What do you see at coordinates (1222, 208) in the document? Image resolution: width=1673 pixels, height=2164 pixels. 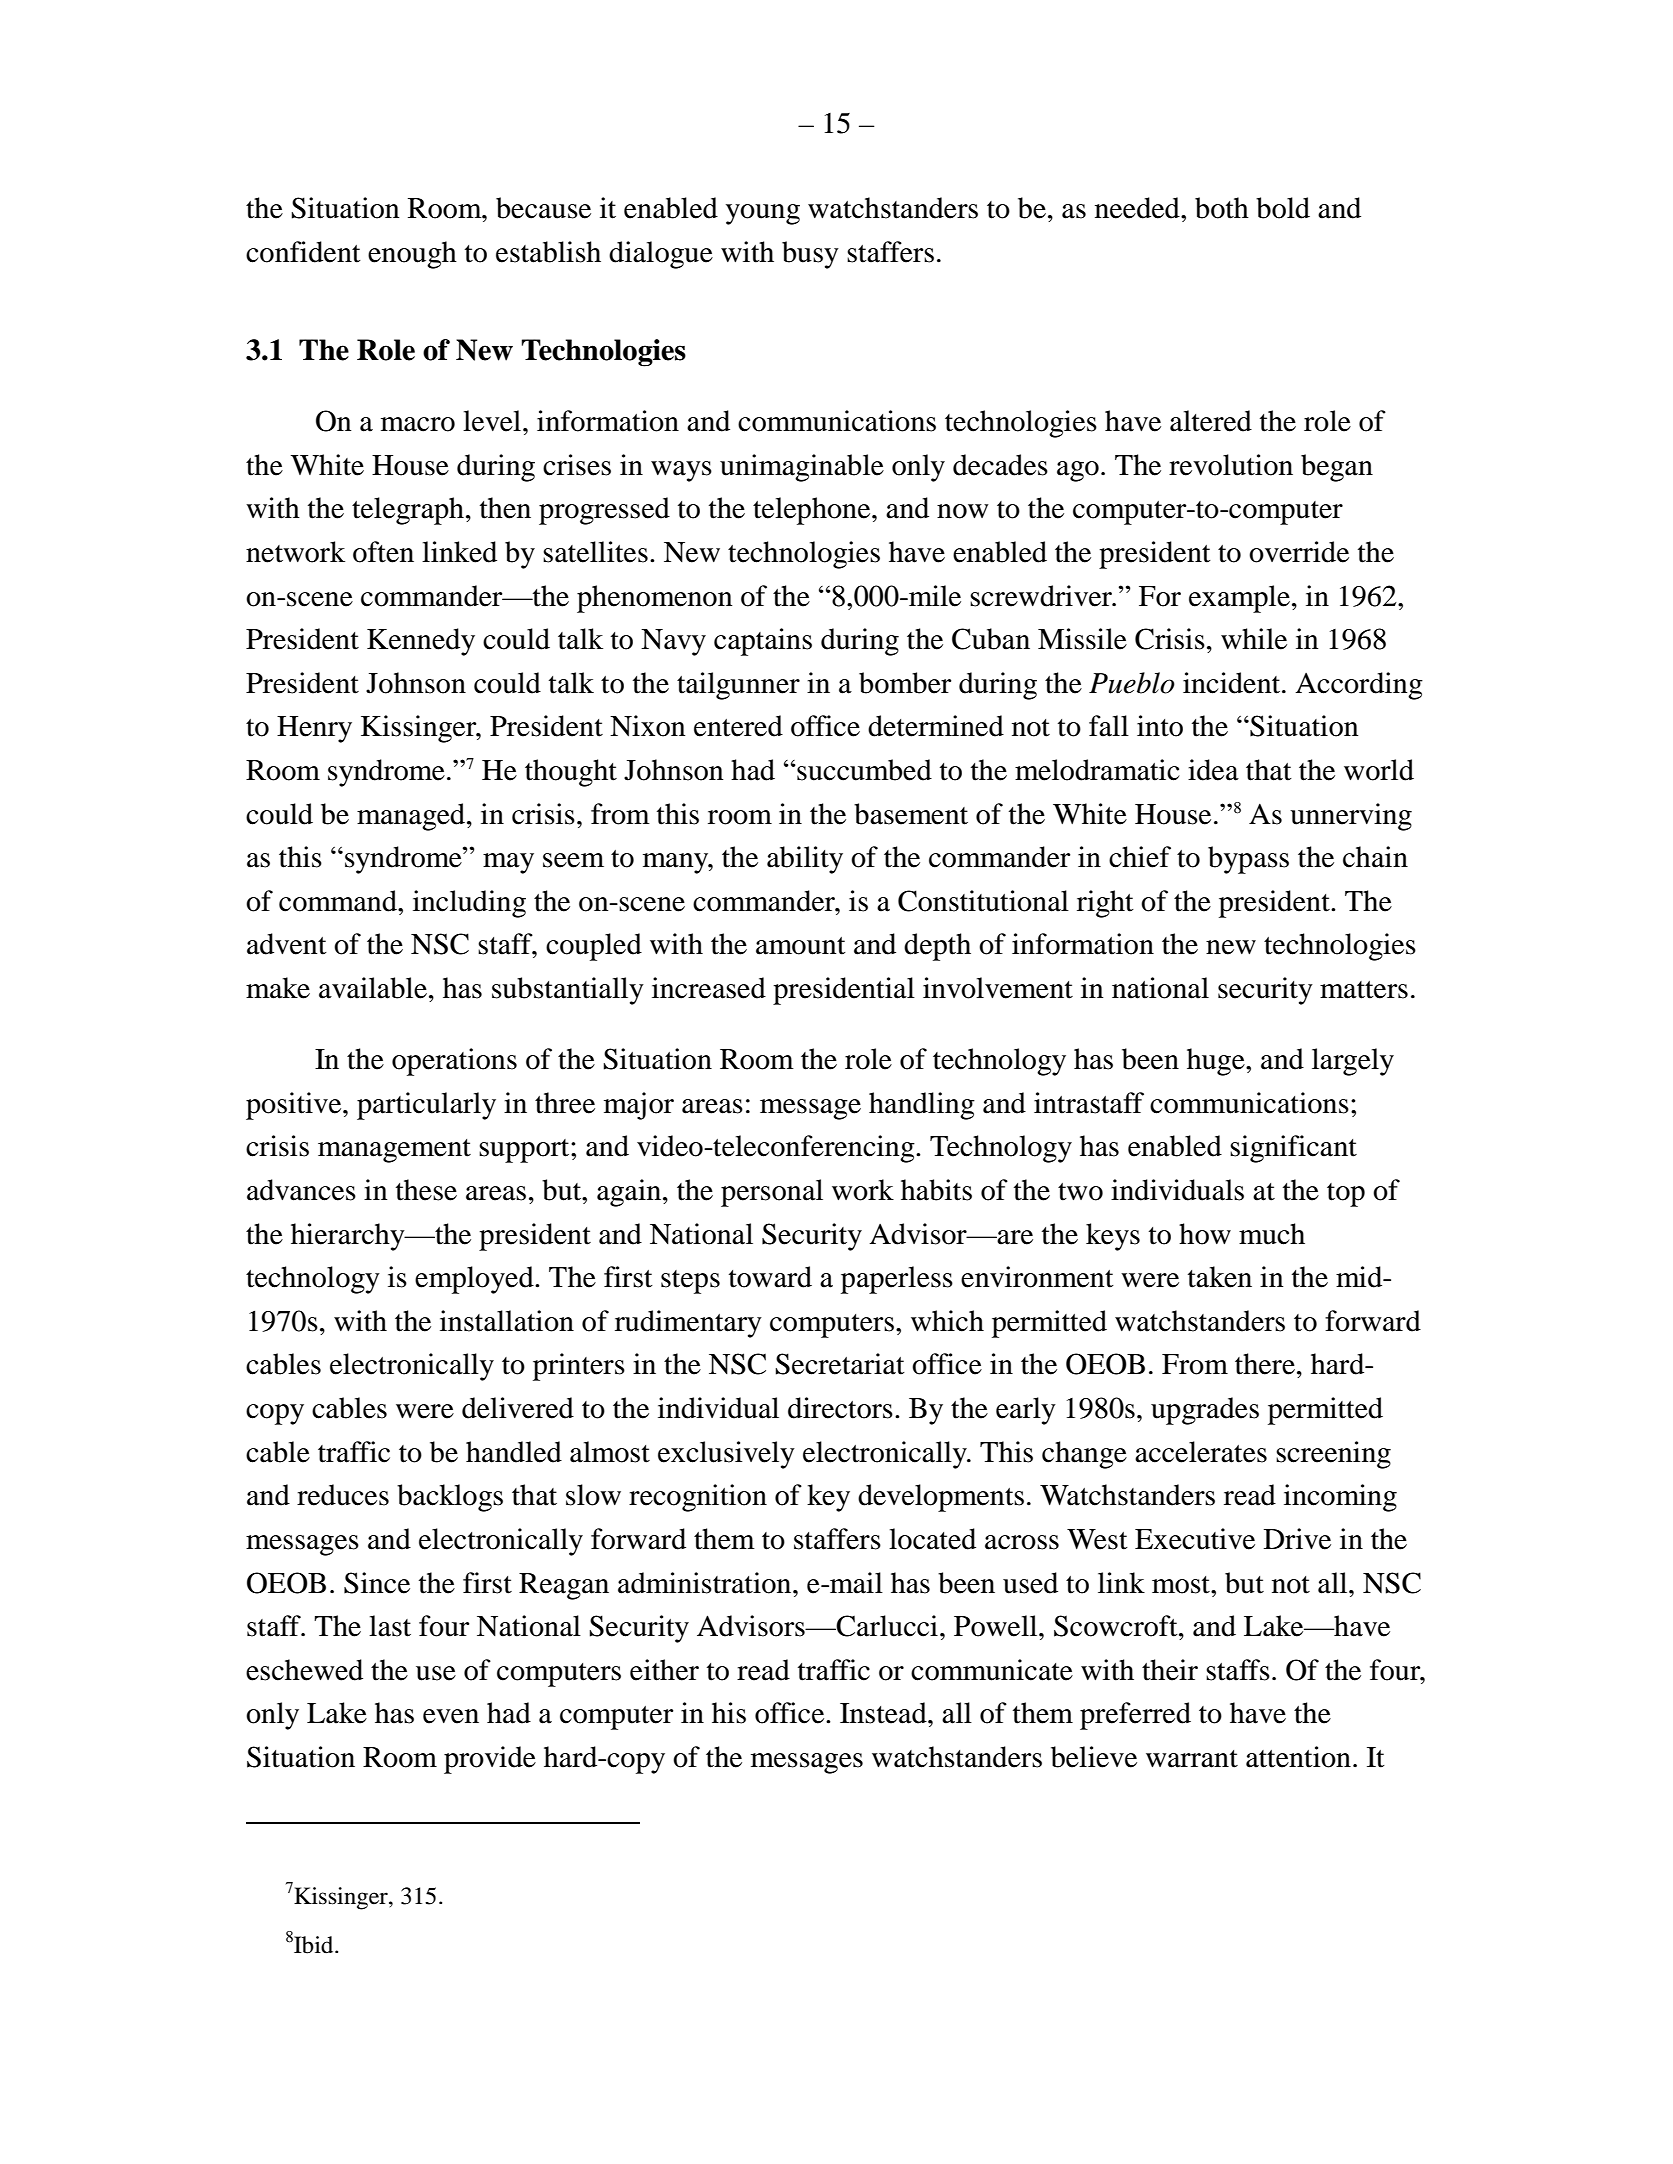 I see `both` at bounding box center [1222, 208].
